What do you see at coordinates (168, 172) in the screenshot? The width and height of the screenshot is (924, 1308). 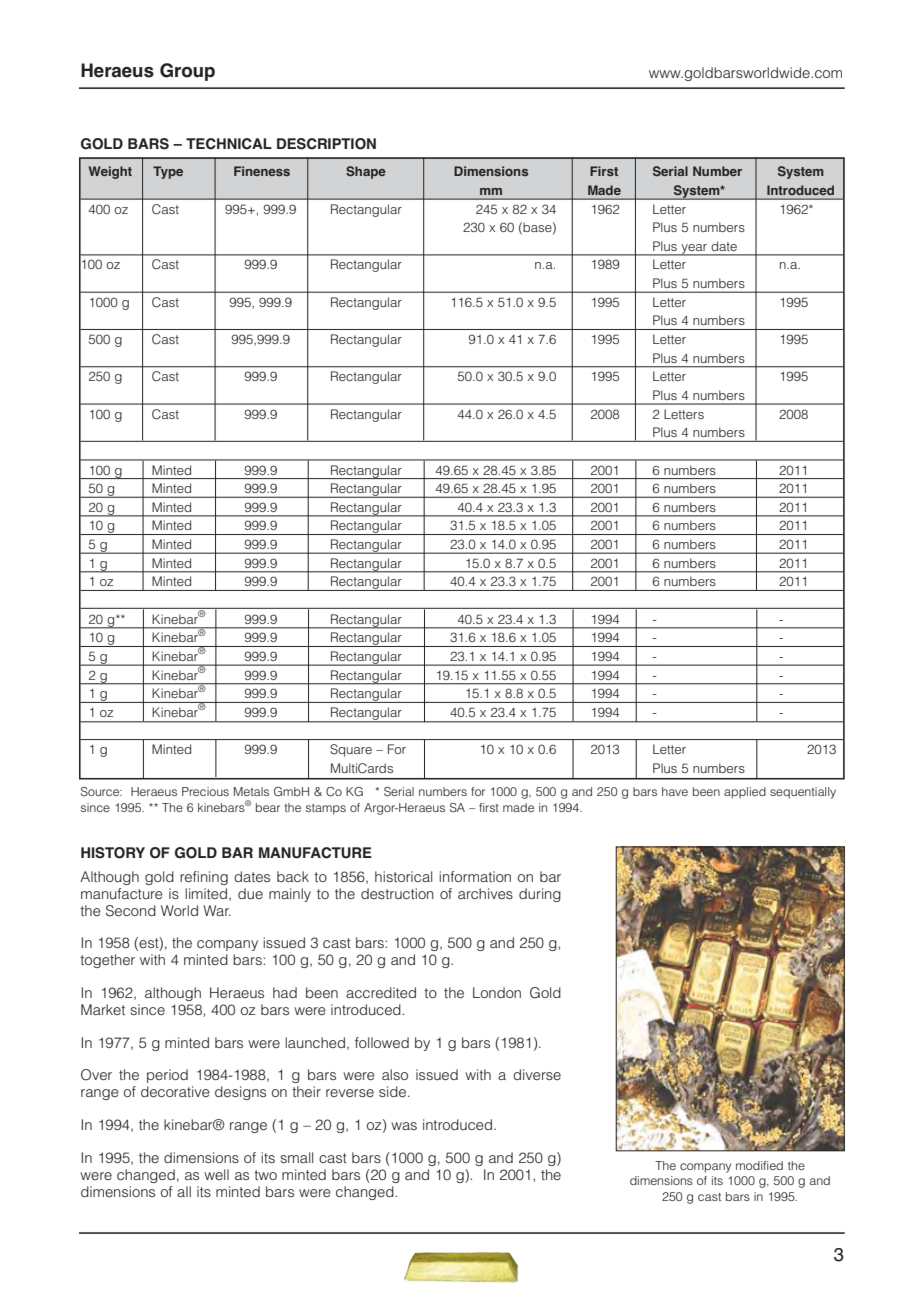 I see `Type` at bounding box center [168, 172].
